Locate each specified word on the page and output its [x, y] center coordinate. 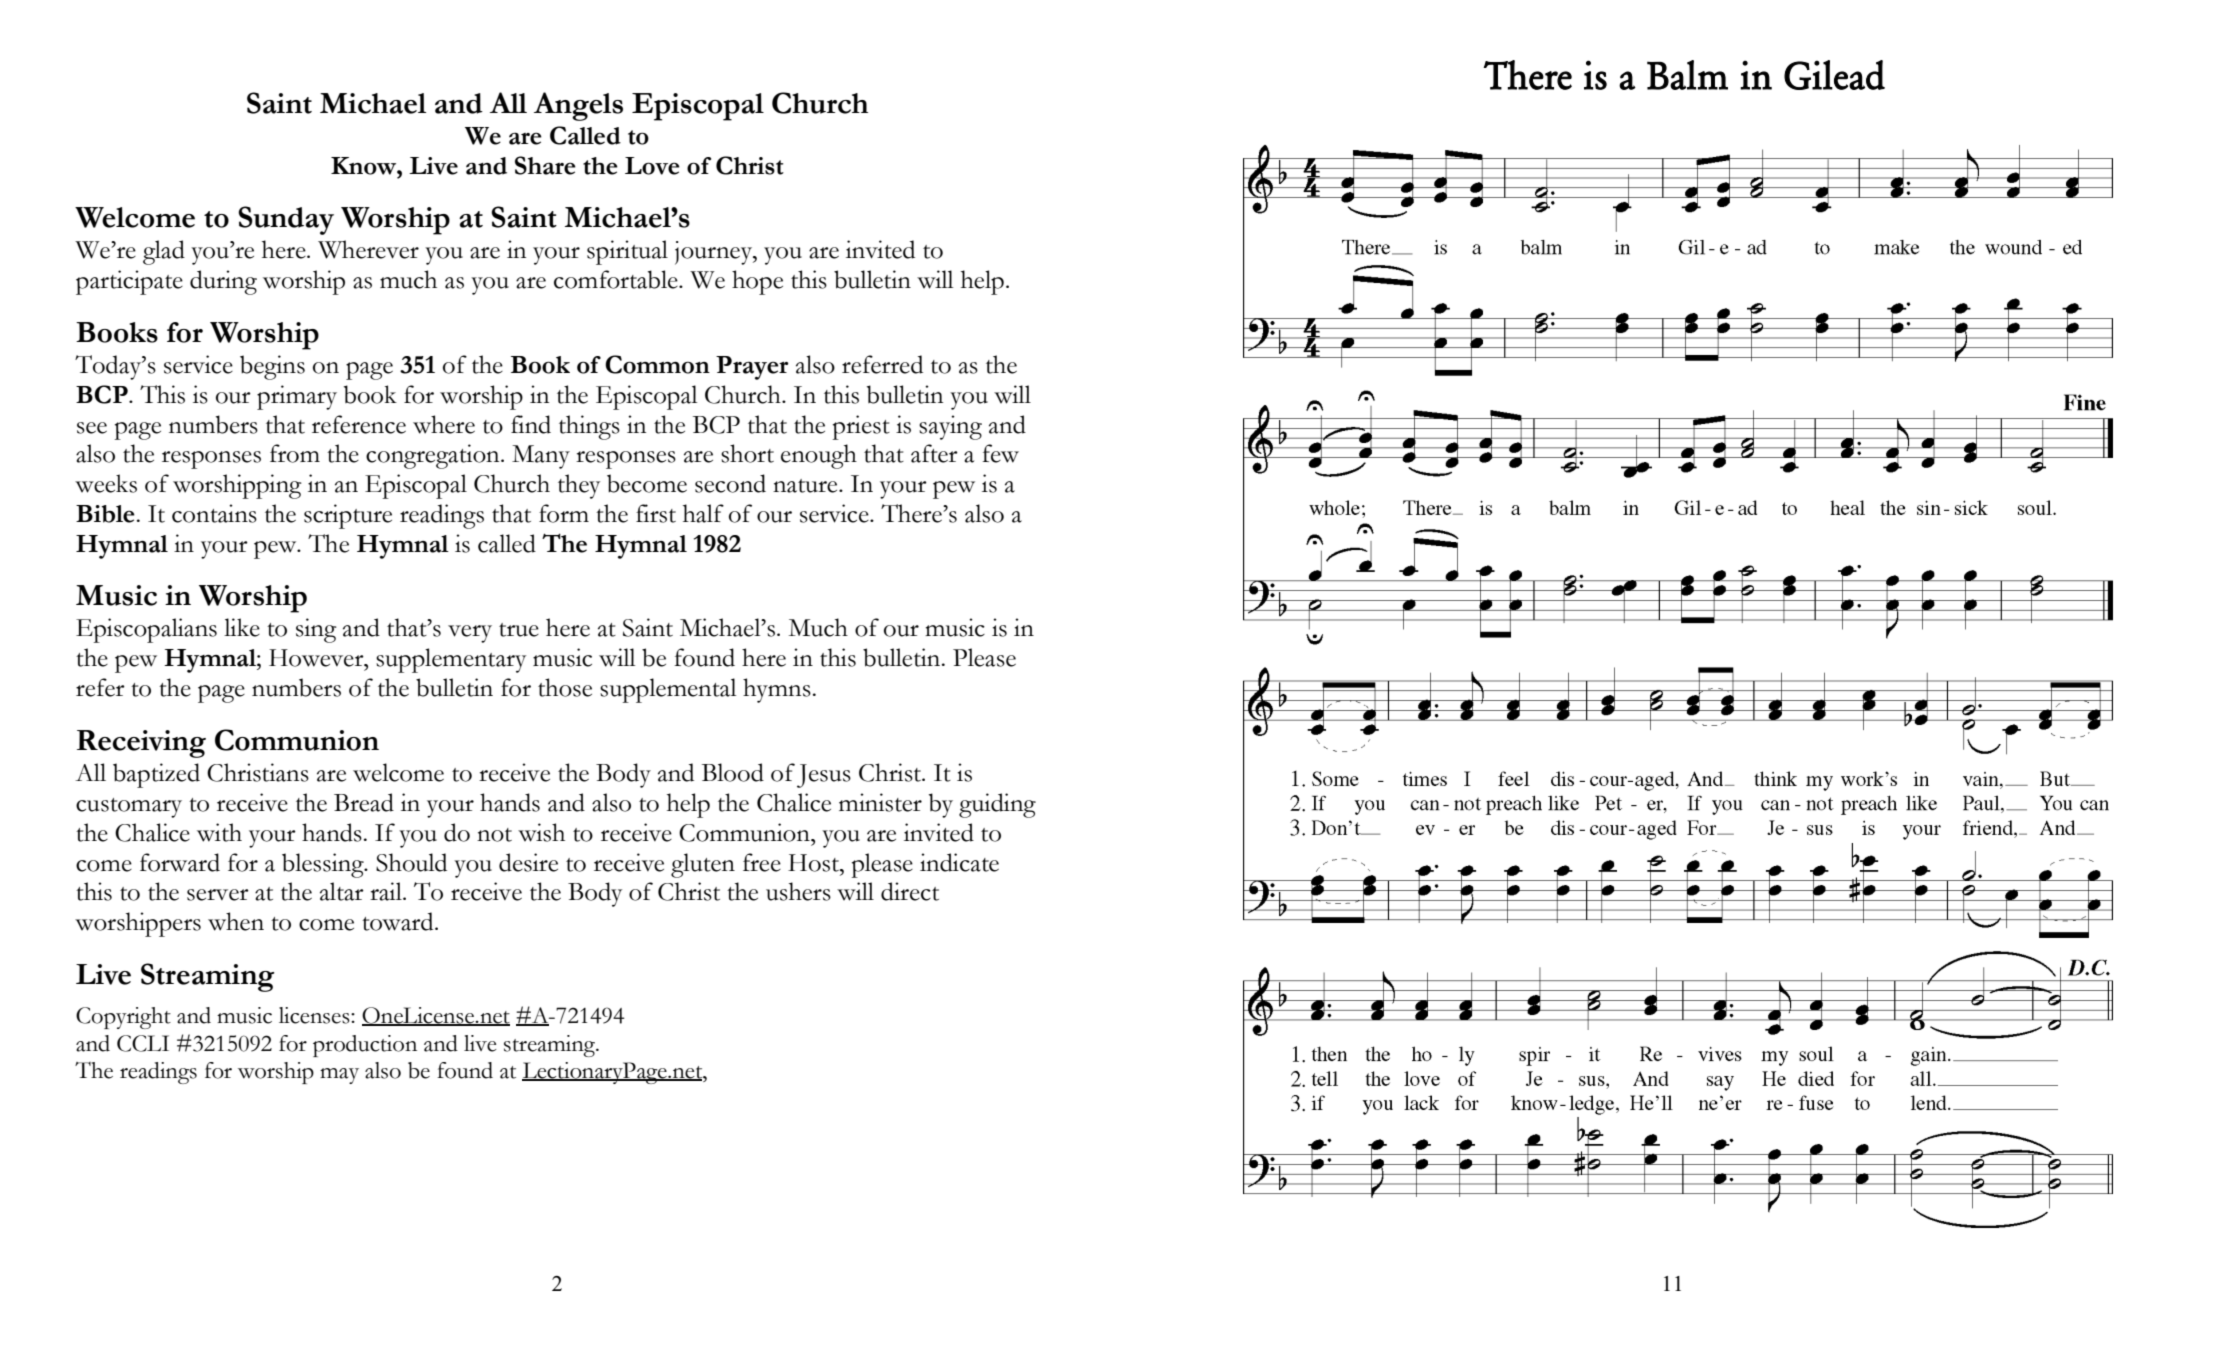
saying [950, 427]
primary [297, 397]
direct [910, 891]
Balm [1687, 75]
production [365, 1046]
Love [652, 166]
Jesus [824, 776]
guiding [997, 805]
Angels [578, 106]
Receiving [141, 744]
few [1000, 453]
